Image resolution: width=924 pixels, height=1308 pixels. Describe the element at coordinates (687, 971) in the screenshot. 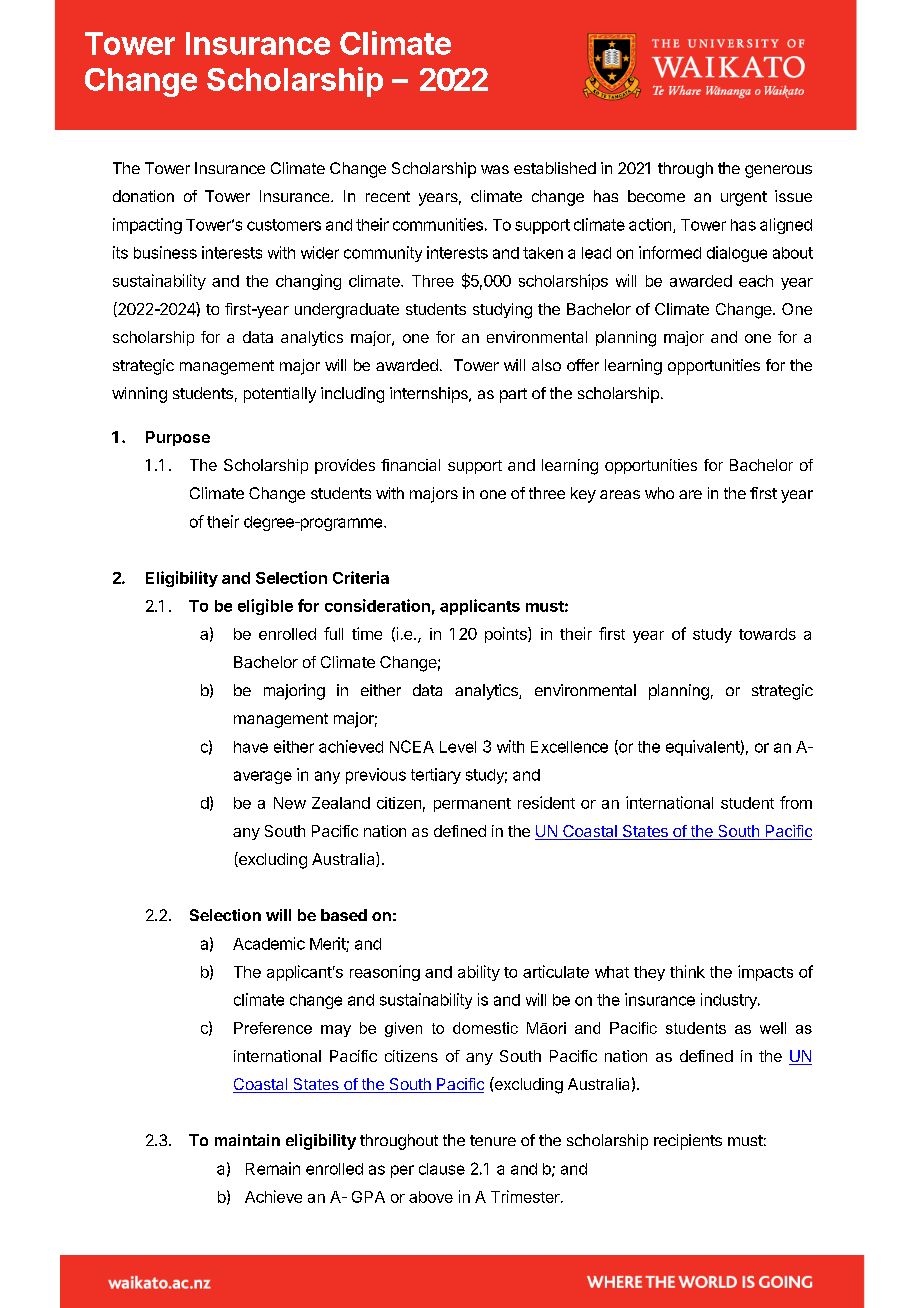

I see `think` at that location.
